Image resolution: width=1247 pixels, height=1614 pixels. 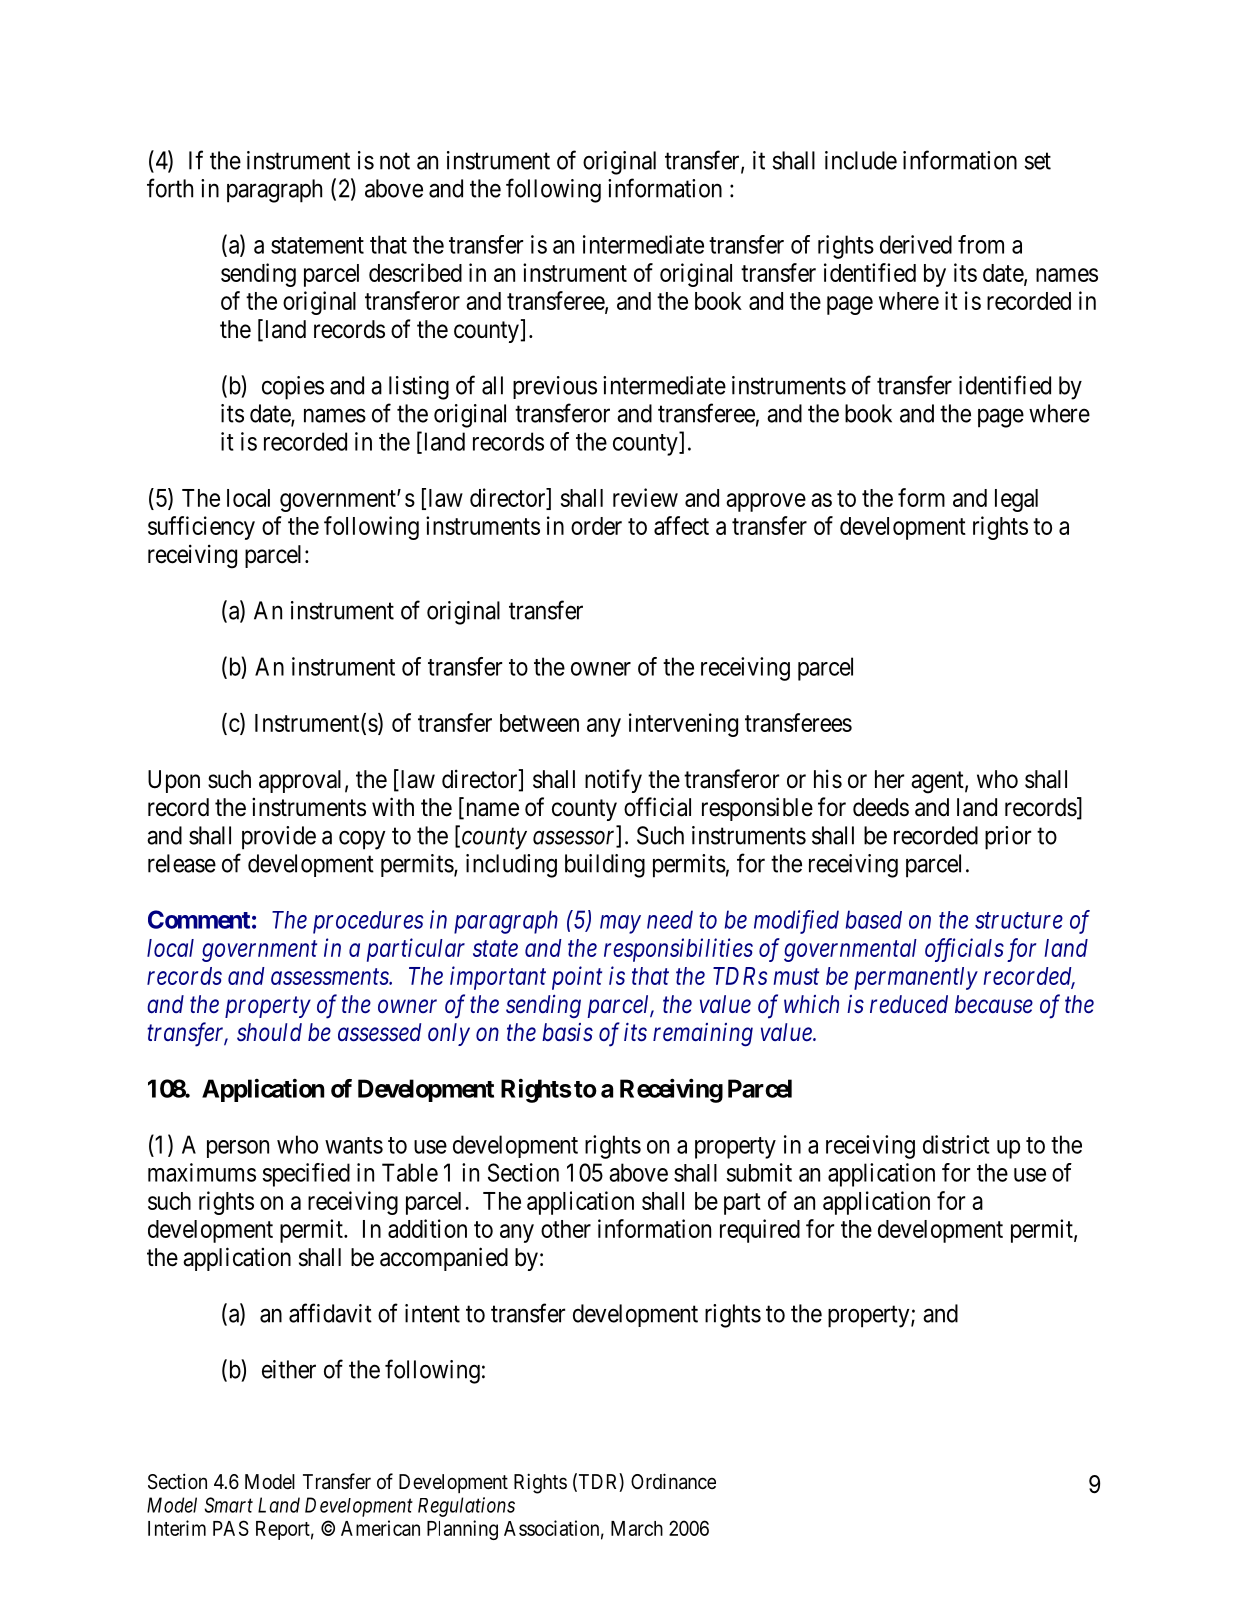 What do you see at coordinates (201, 528) in the image?
I see `sufficiency` at bounding box center [201, 528].
